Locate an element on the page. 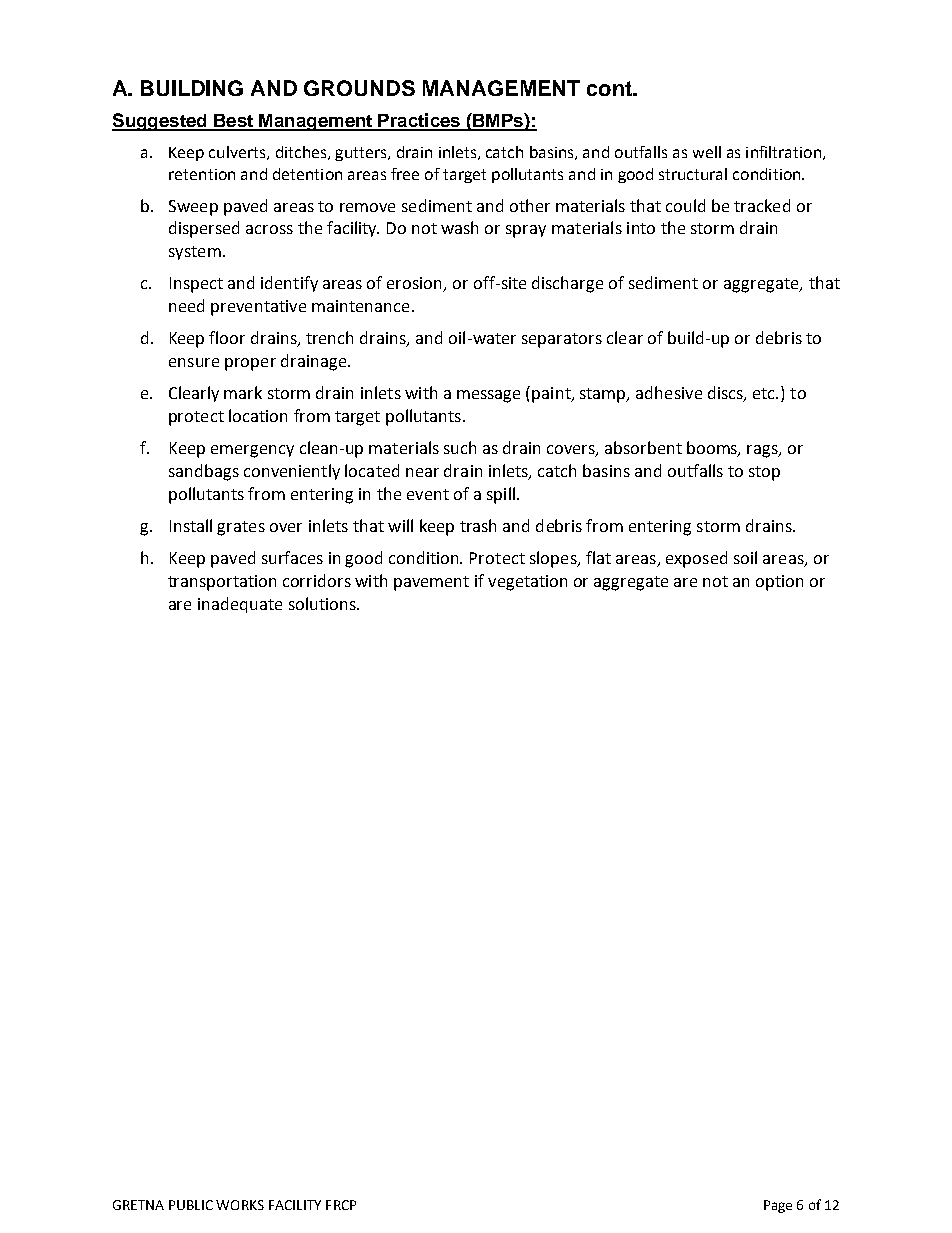 This image has width=952, height=1233. Practices is located at coordinates (419, 121).
